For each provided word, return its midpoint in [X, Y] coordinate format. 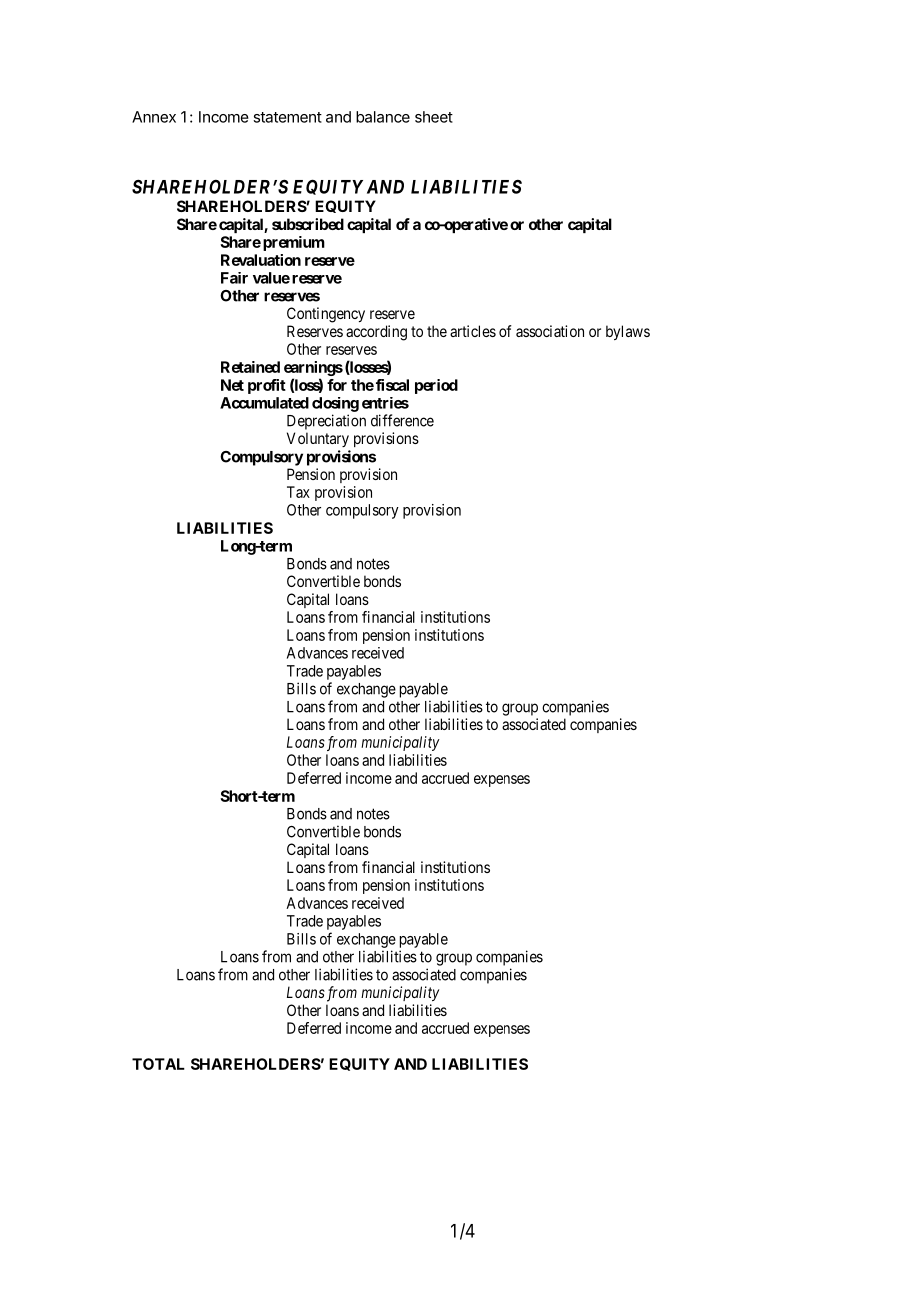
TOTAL [158, 1064]
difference [402, 420]
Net [232, 385]
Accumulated [264, 403]
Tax [298, 492]
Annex [154, 117]
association [550, 331]
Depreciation [326, 422]
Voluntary [318, 439]
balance [383, 117]
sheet [434, 117]
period [436, 386]
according [376, 333]
